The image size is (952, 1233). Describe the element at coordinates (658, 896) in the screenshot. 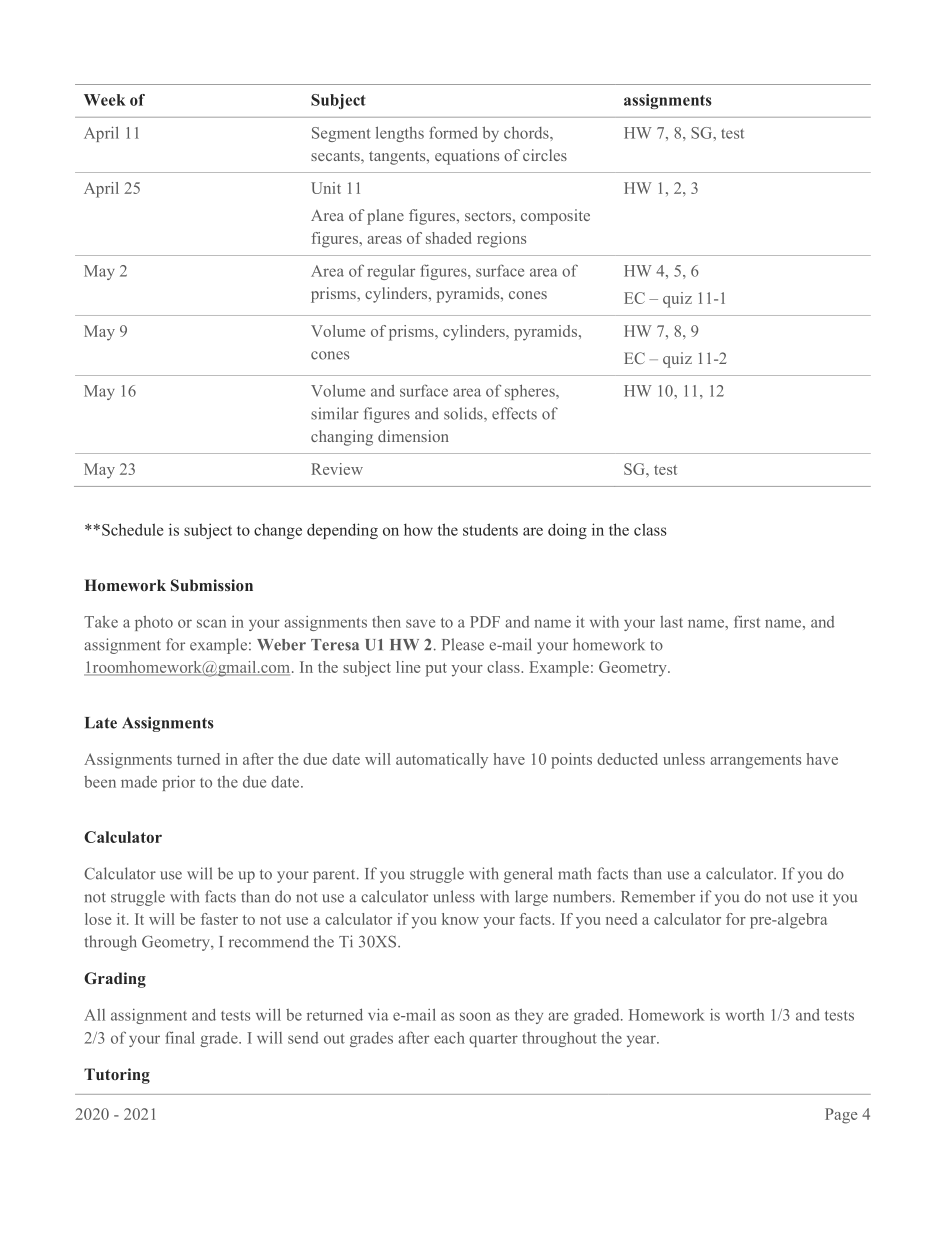

I see `Remember` at that location.
